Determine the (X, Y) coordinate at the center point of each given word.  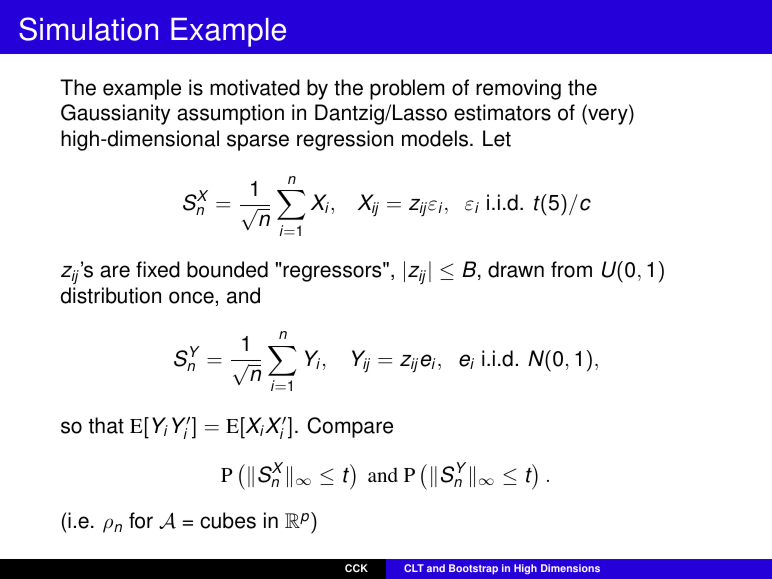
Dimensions (570, 568)
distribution (111, 295)
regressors (333, 273)
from (571, 269)
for (141, 520)
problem (407, 89)
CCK (356, 568)
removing (518, 89)
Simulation (88, 29)
